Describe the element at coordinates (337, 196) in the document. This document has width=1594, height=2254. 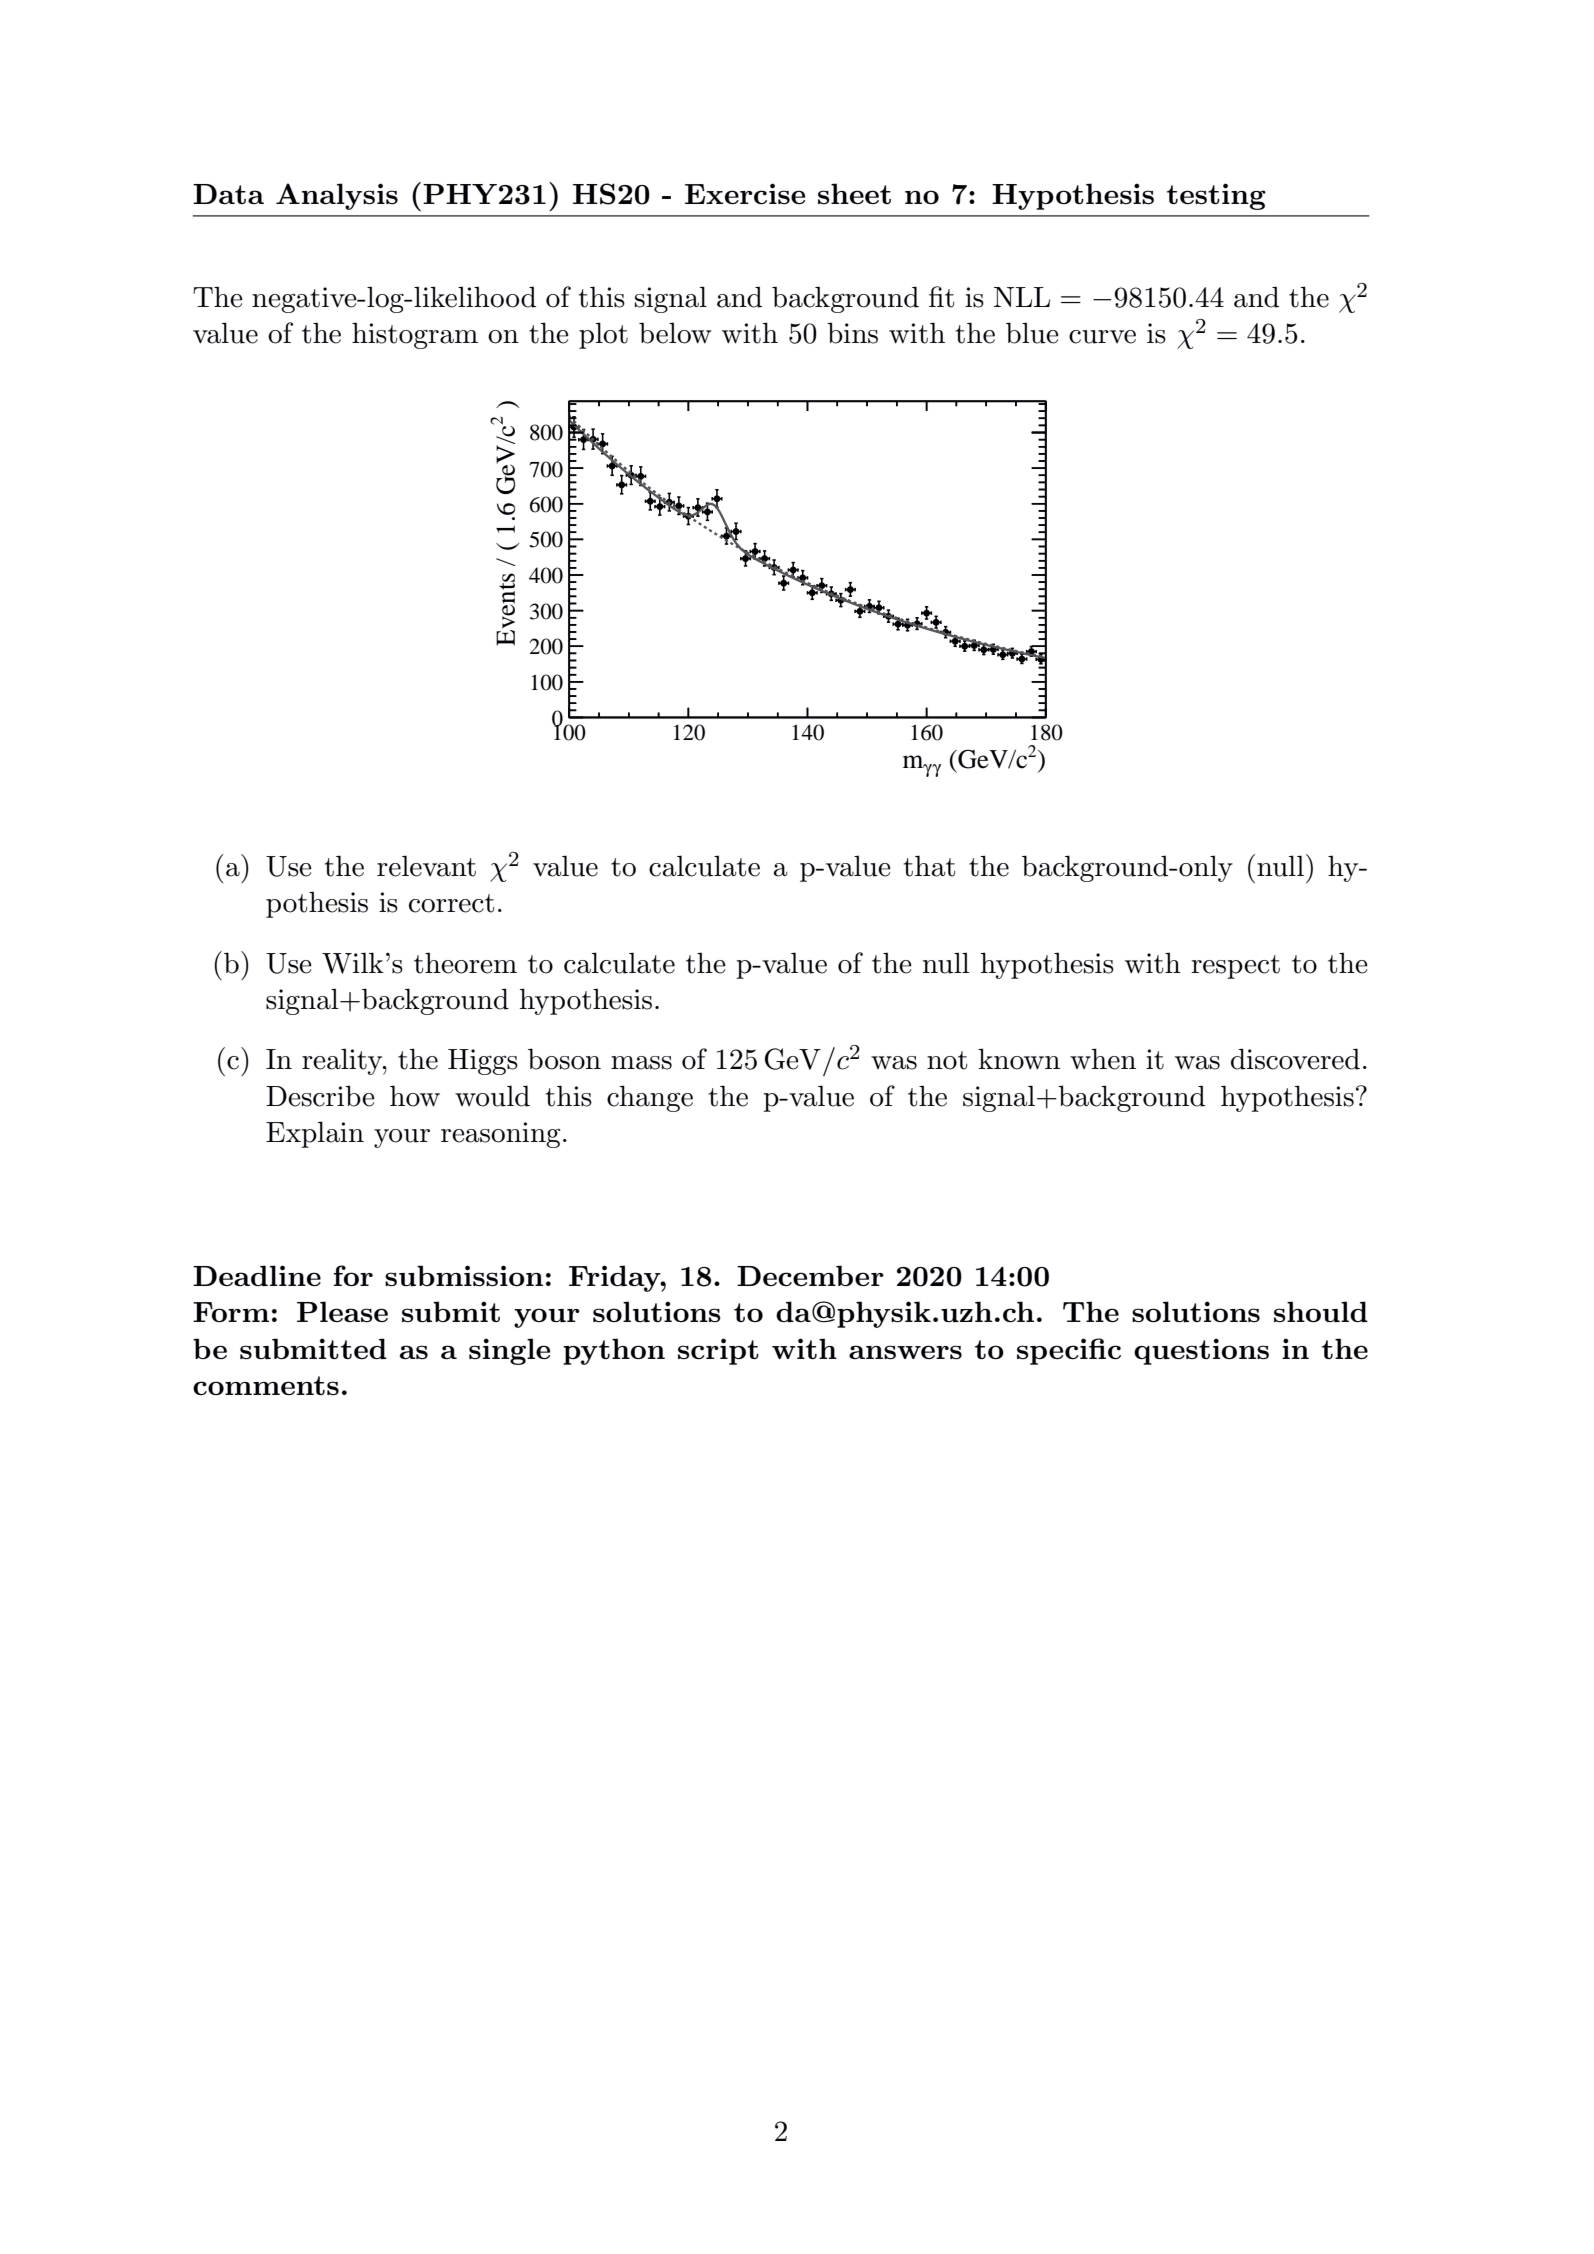
I see `Analysis` at that location.
